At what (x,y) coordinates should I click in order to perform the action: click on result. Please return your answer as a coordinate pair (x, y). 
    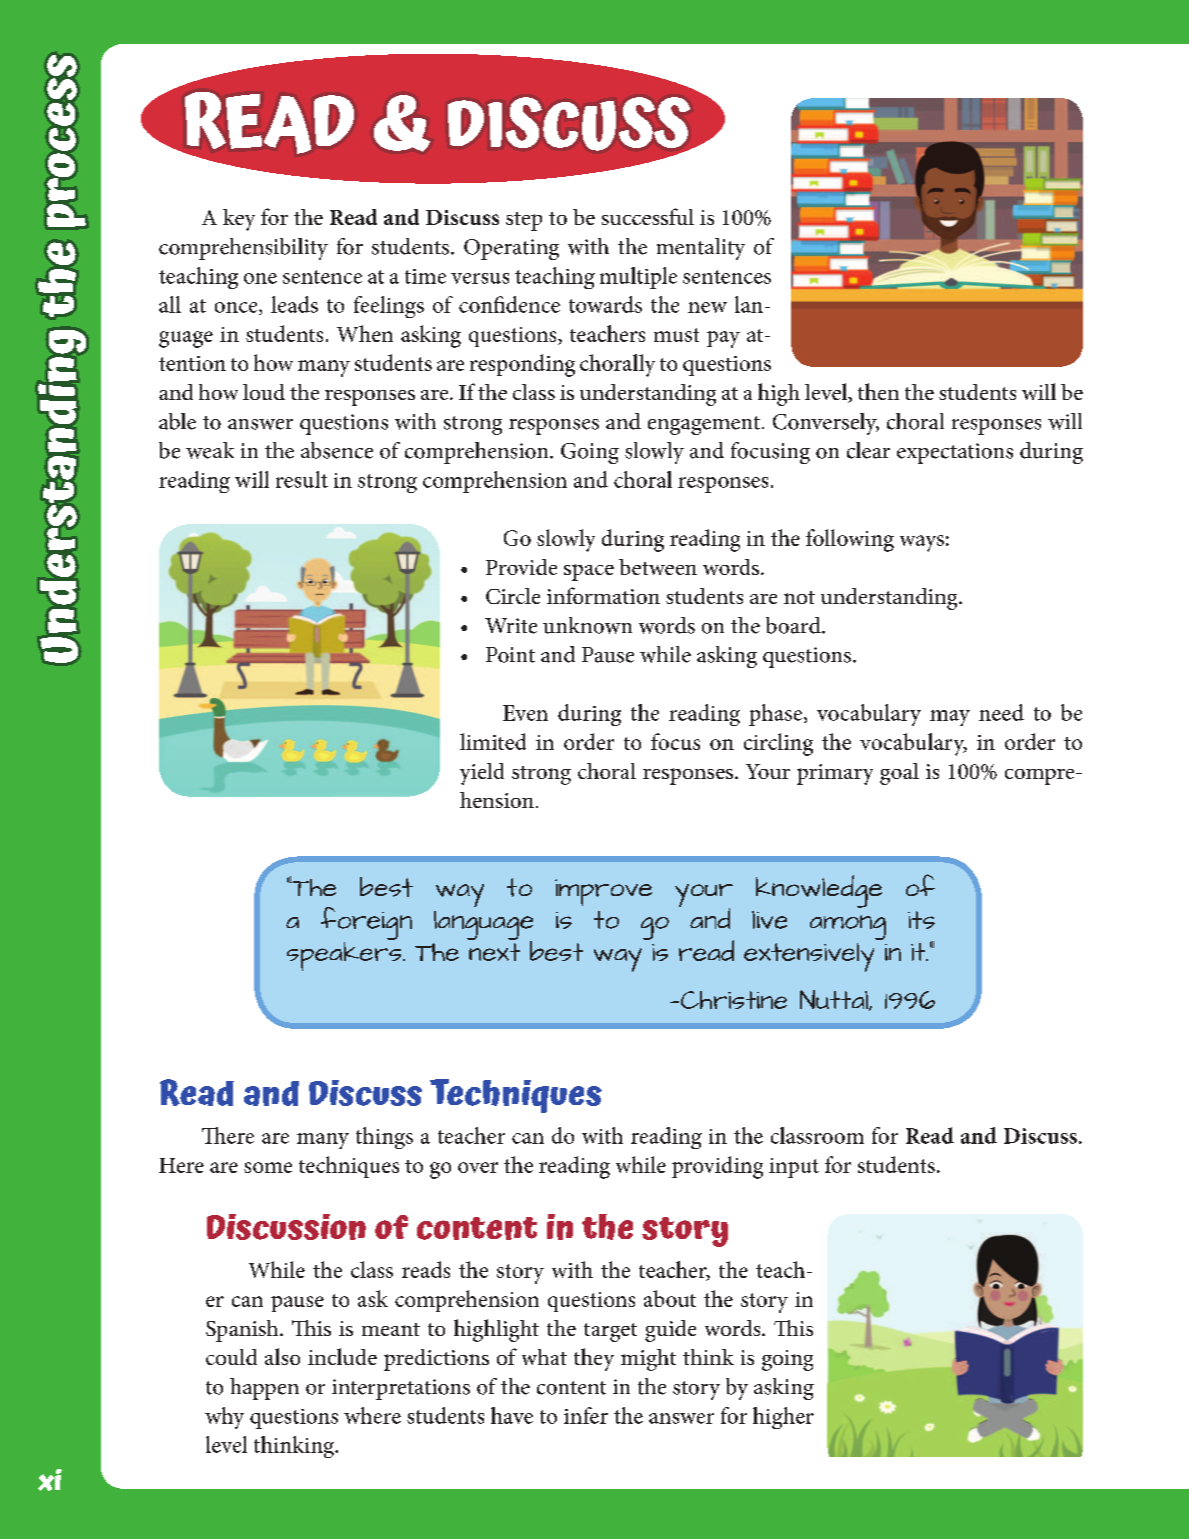
    Looking at the image, I should click on (302, 479).
